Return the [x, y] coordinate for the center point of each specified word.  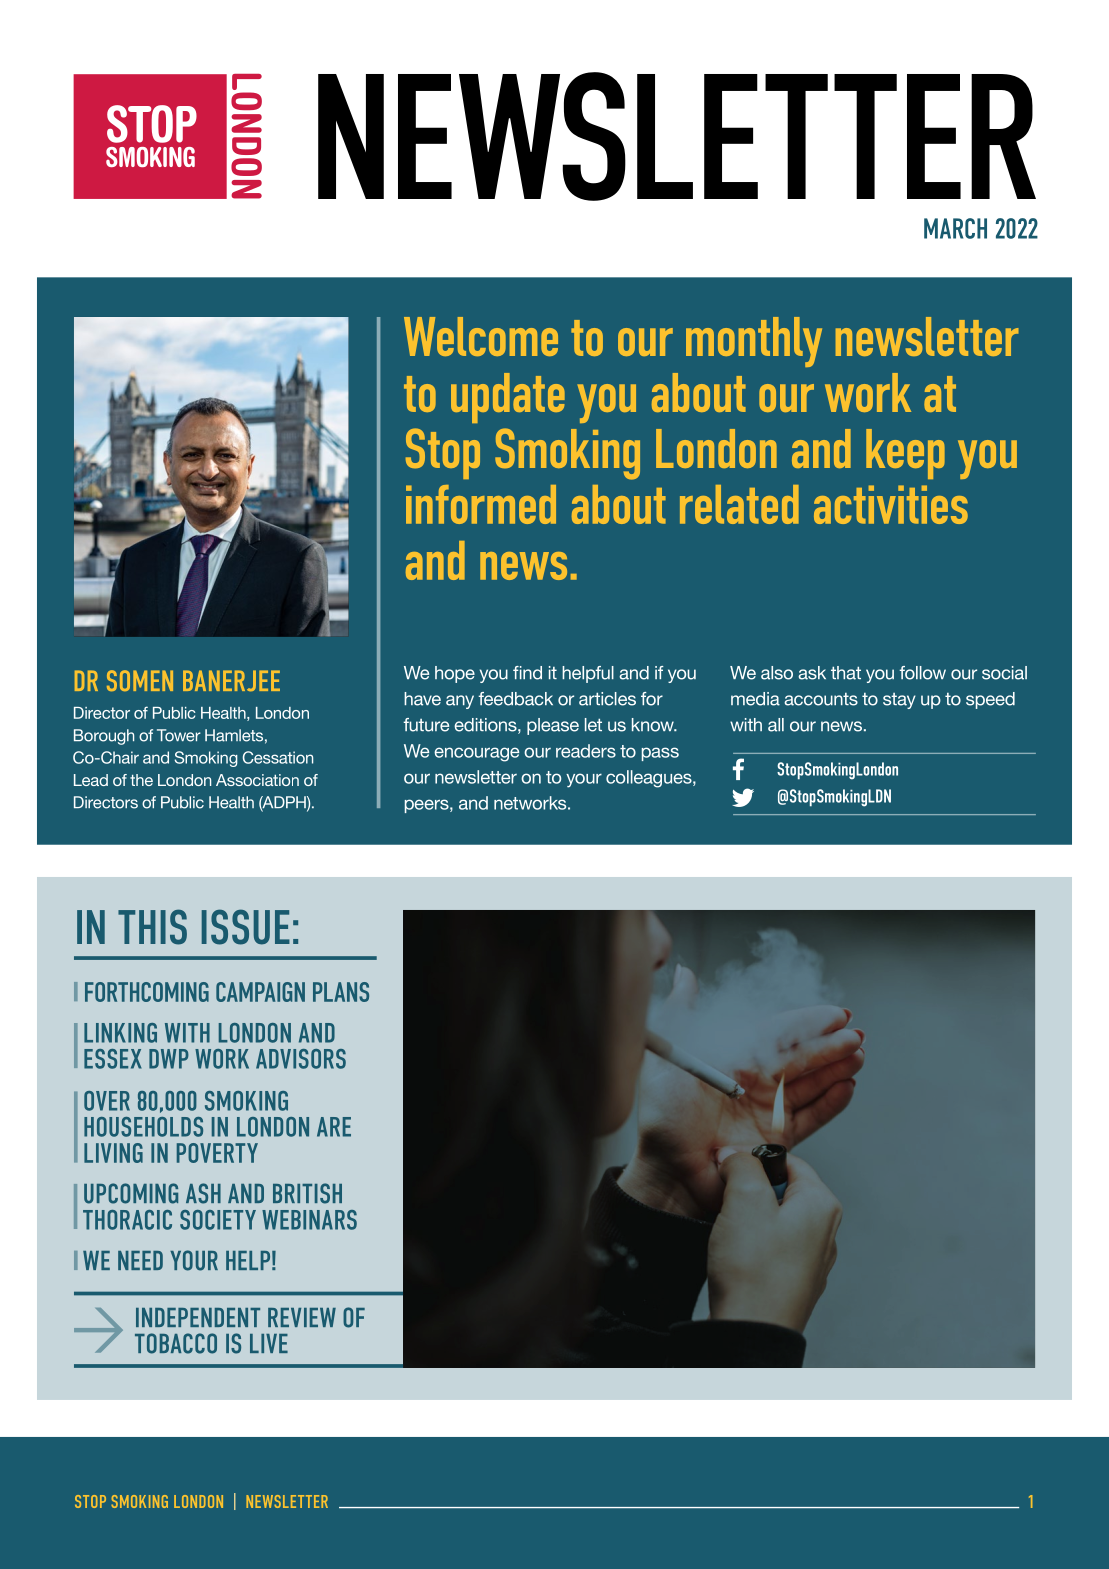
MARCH [955, 228]
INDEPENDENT [198, 1317]
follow [922, 673]
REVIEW [302, 1317]
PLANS [341, 992]
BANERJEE [231, 680]
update [508, 398]
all [776, 725]
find [527, 673]
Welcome [481, 336]
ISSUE [246, 927]
